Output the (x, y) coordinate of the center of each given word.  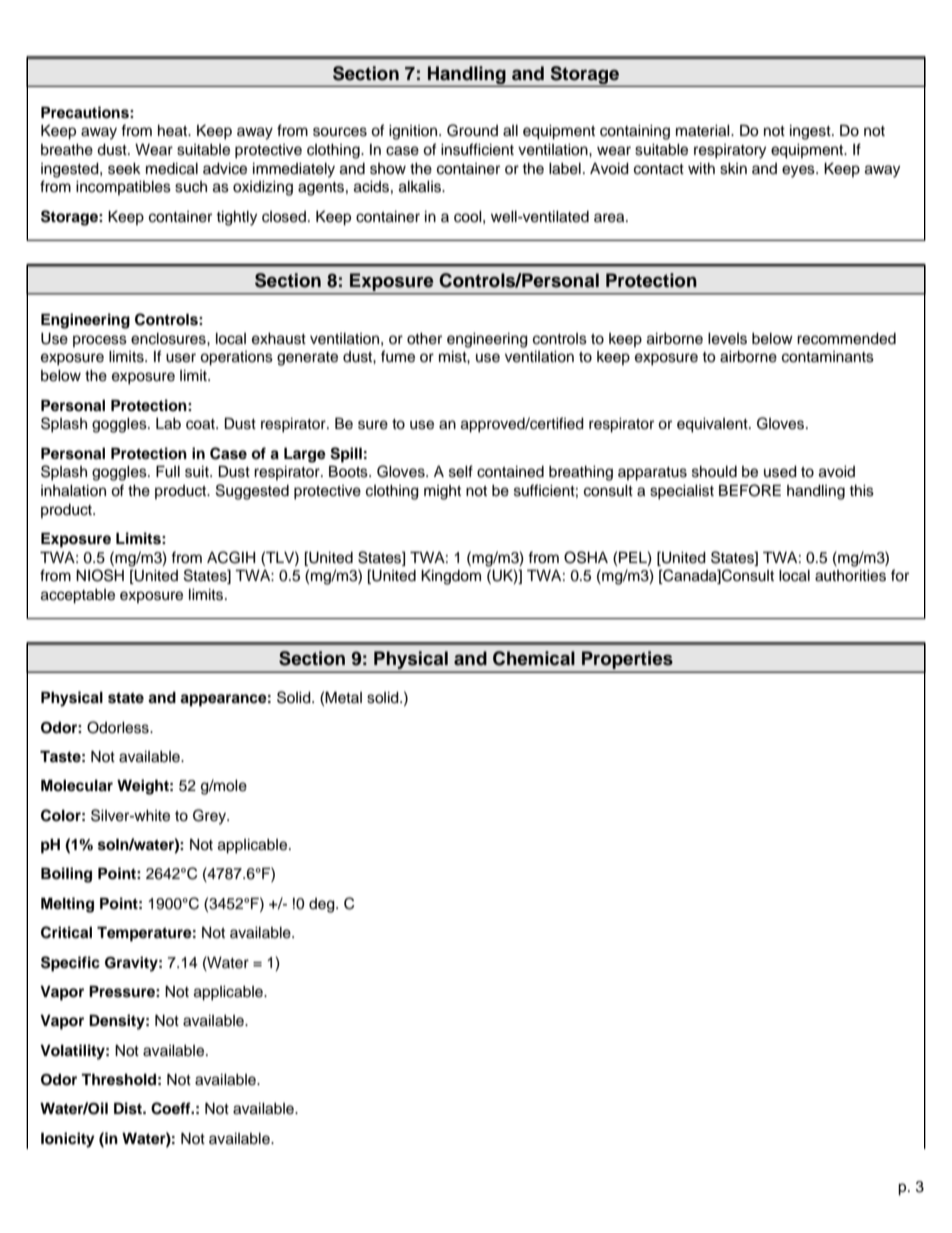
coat (201, 424)
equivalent (713, 425)
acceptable (78, 596)
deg (323, 905)
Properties (627, 661)
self (461, 471)
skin (733, 169)
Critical (66, 932)
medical (172, 169)
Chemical (534, 658)
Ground (472, 130)
